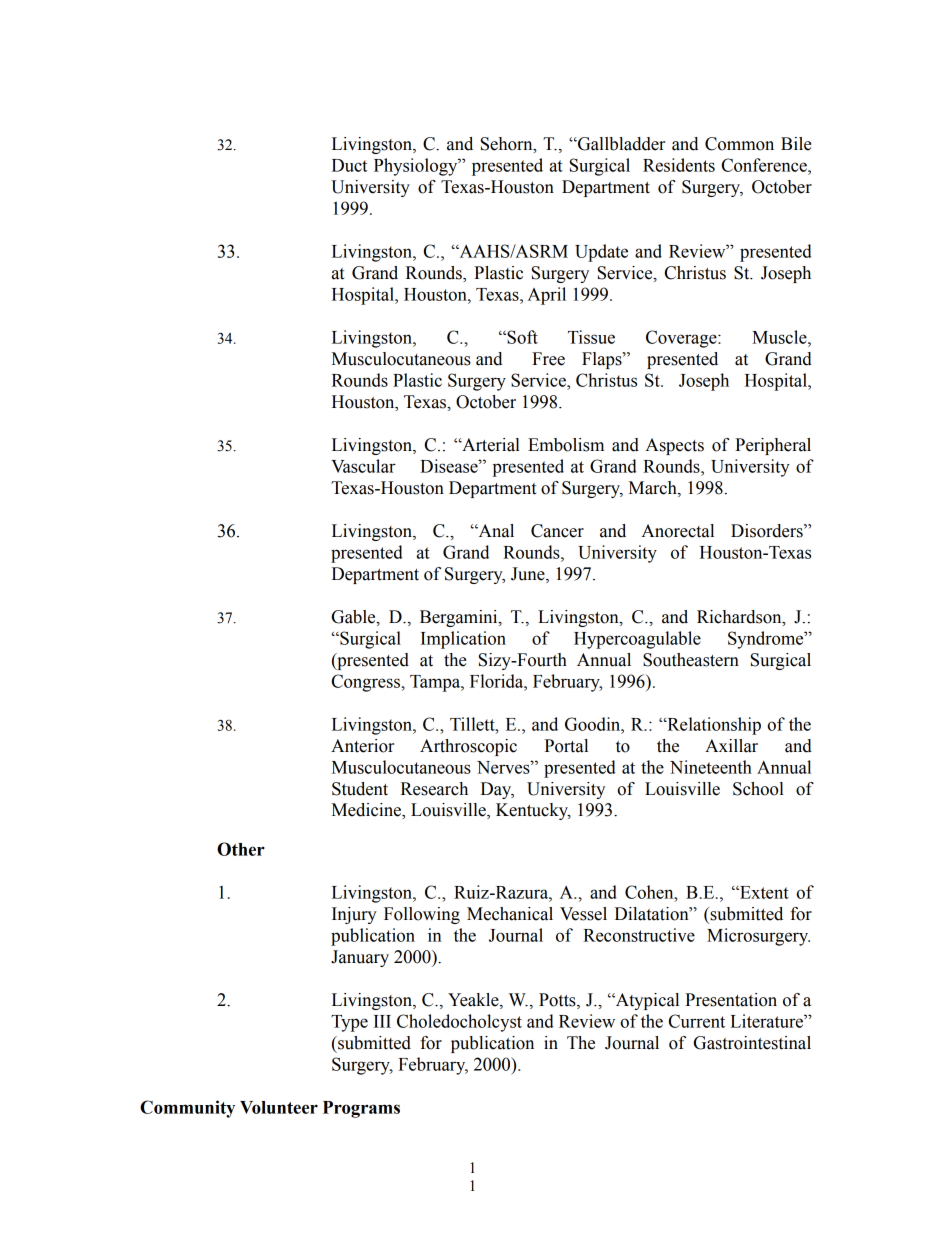 The width and height of the screenshot is (952, 1233). What do you see at coordinates (366, 683) in the screenshot?
I see `Congress` at bounding box center [366, 683].
